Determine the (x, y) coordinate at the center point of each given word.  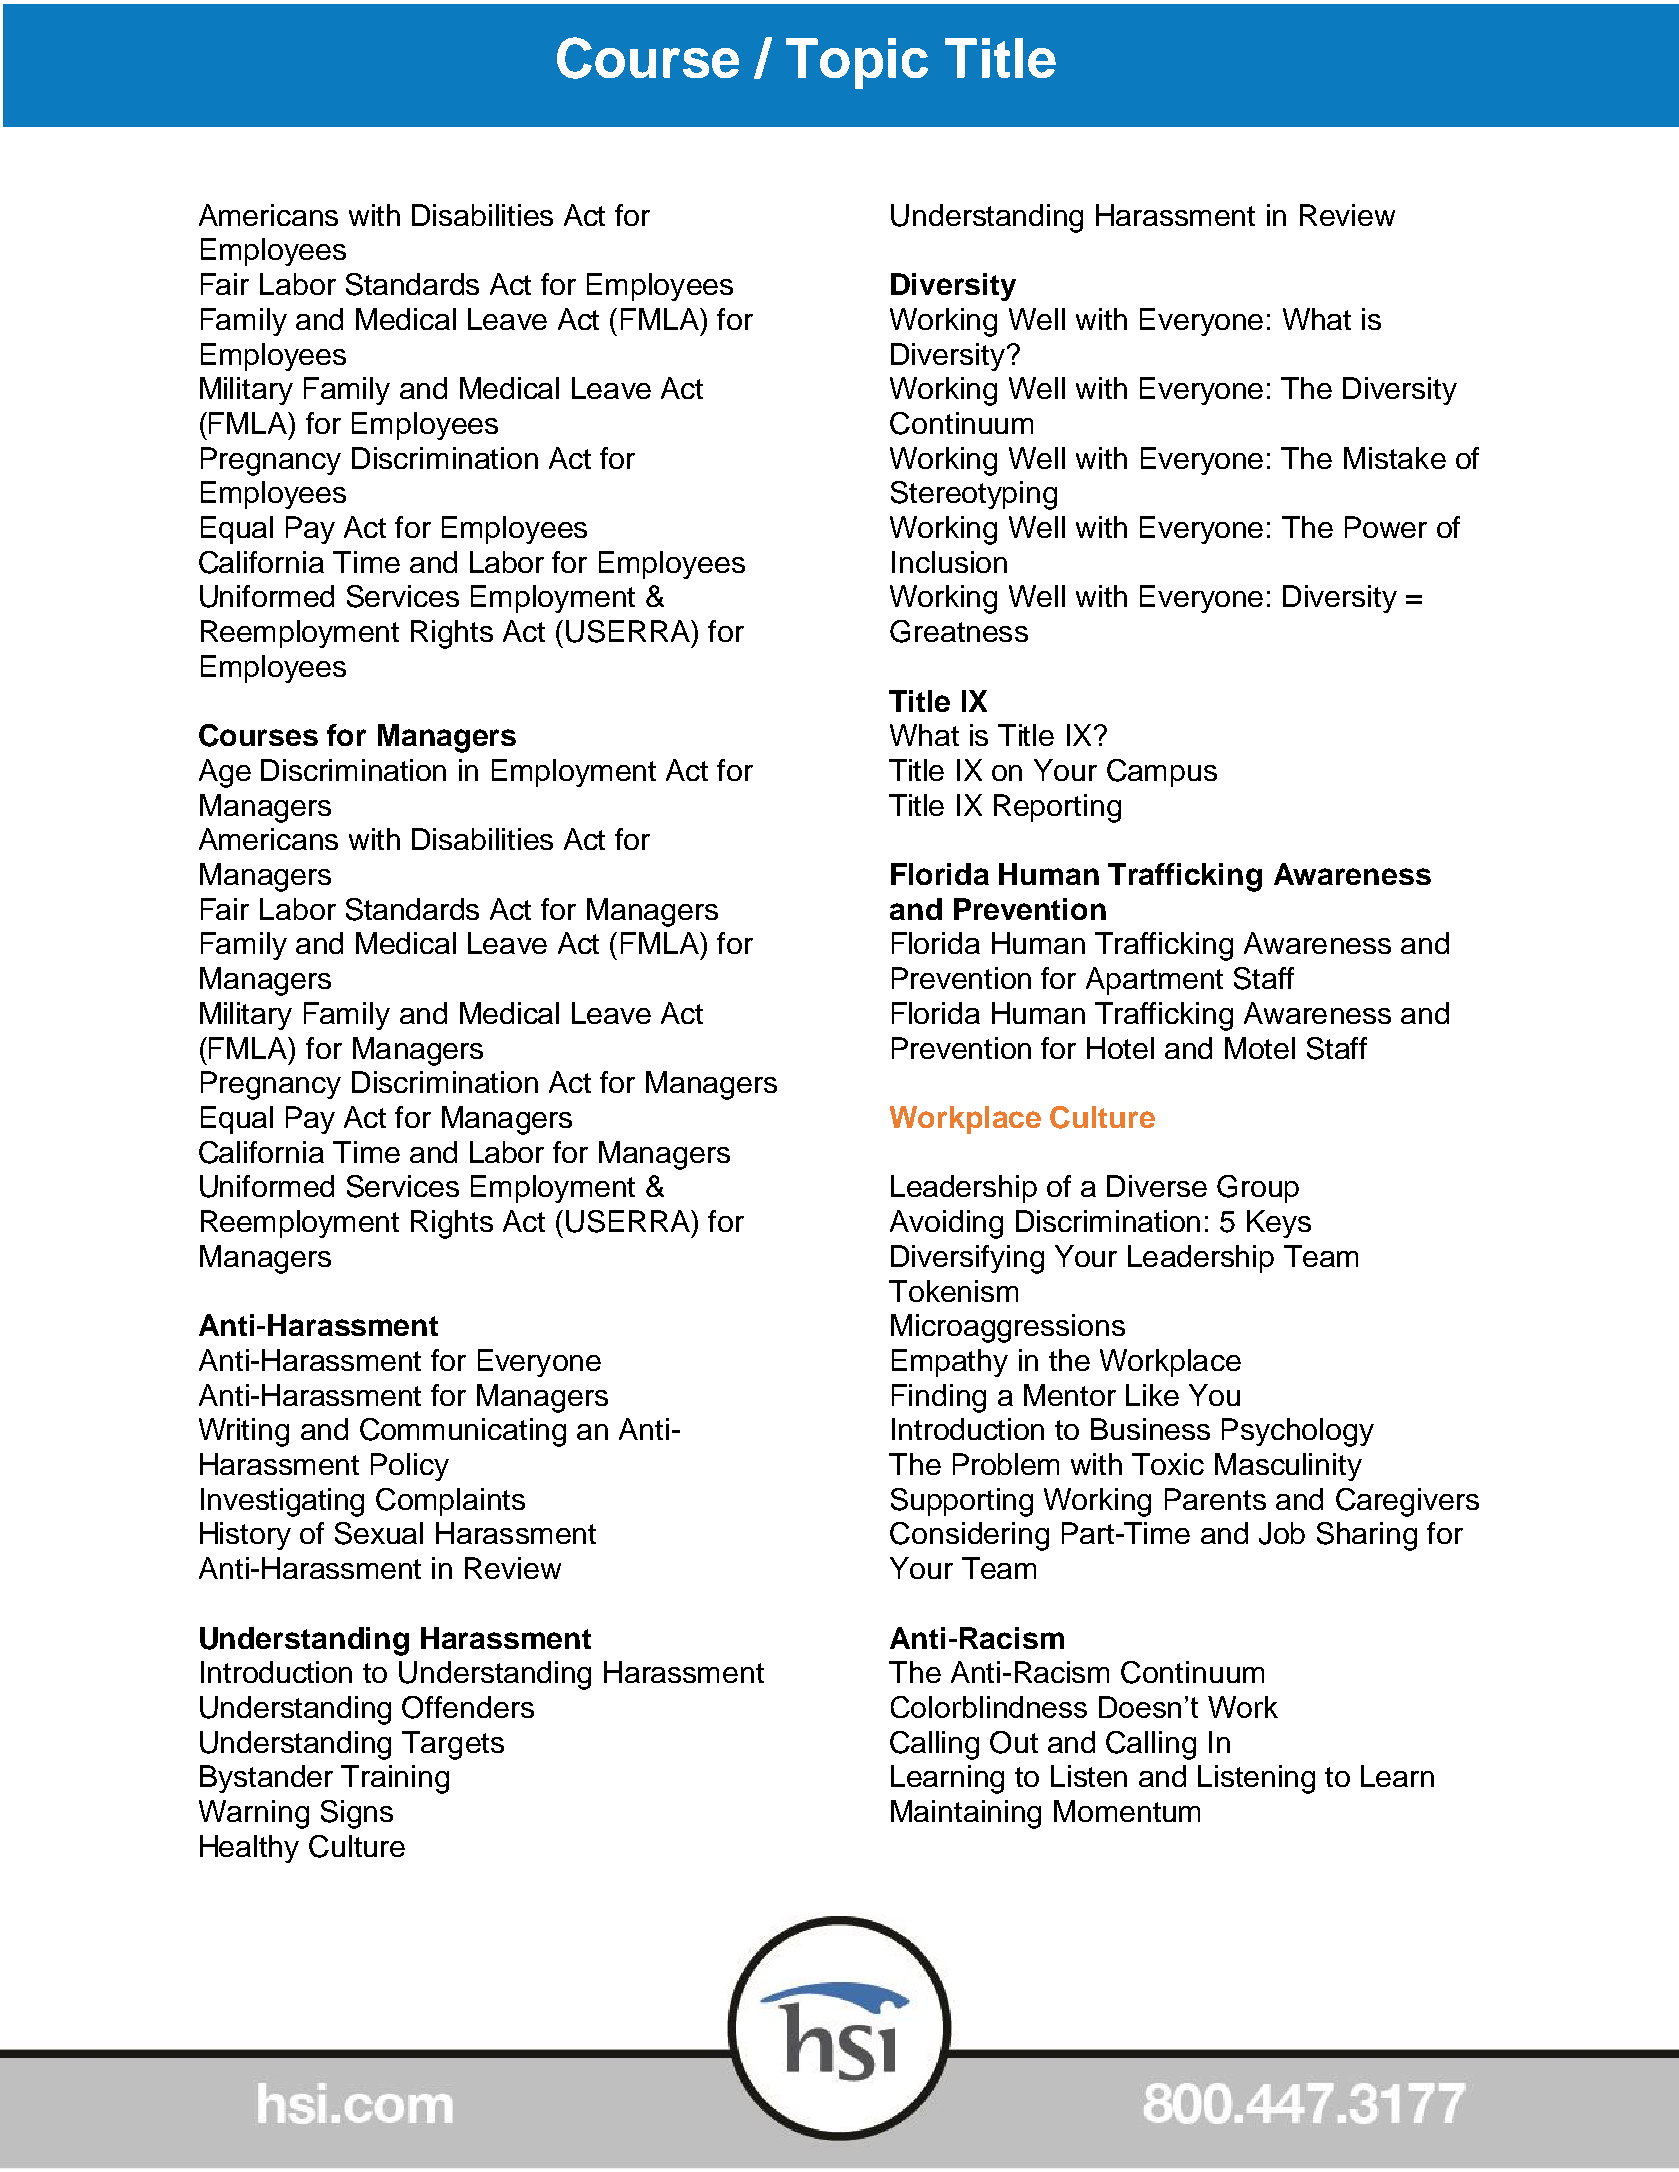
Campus (1162, 773)
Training (395, 1779)
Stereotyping (974, 495)
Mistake (1395, 458)
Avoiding (946, 1224)
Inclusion (949, 562)
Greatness (959, 631)
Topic (857, 63)
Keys (1279, 1224)
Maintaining (966, 1814)
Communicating (463, 1432)
